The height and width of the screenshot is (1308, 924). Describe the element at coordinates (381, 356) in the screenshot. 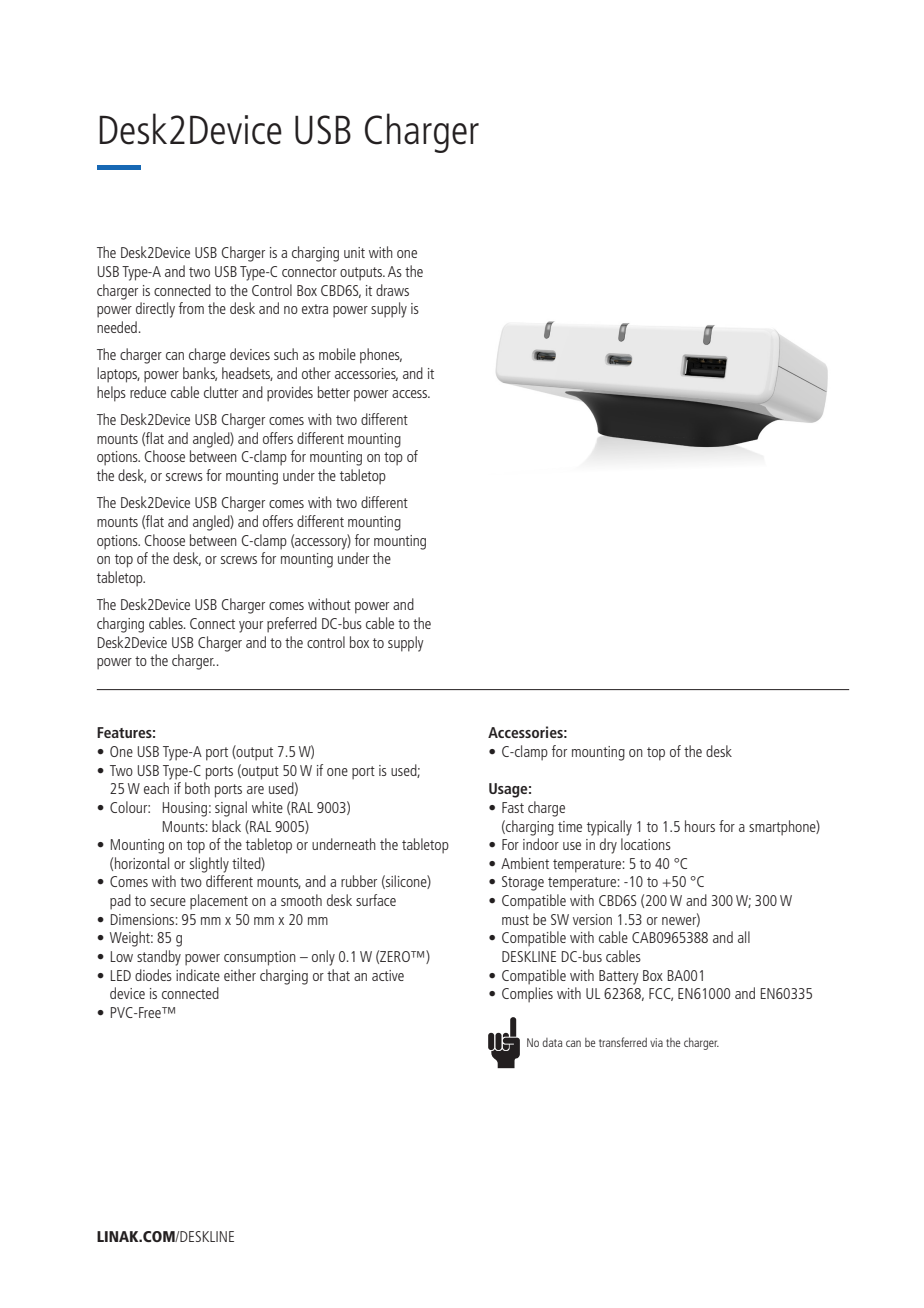

I see `phones` at that location.
